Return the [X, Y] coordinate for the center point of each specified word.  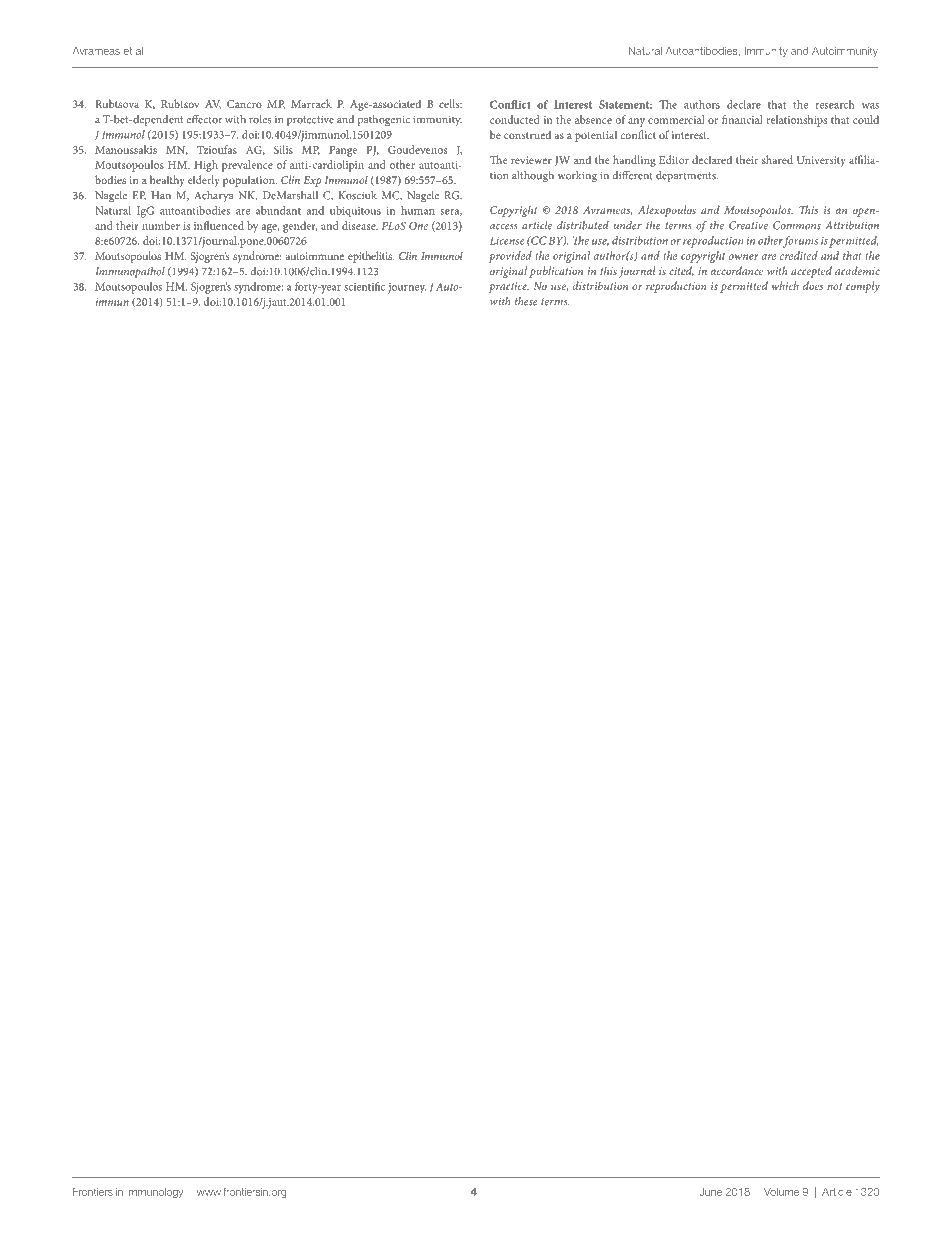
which [785, 285]
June [710, 1192]
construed [527, 134]
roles [260, 119]
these [526, 301]
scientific [364, 286]
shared [777, 159]
